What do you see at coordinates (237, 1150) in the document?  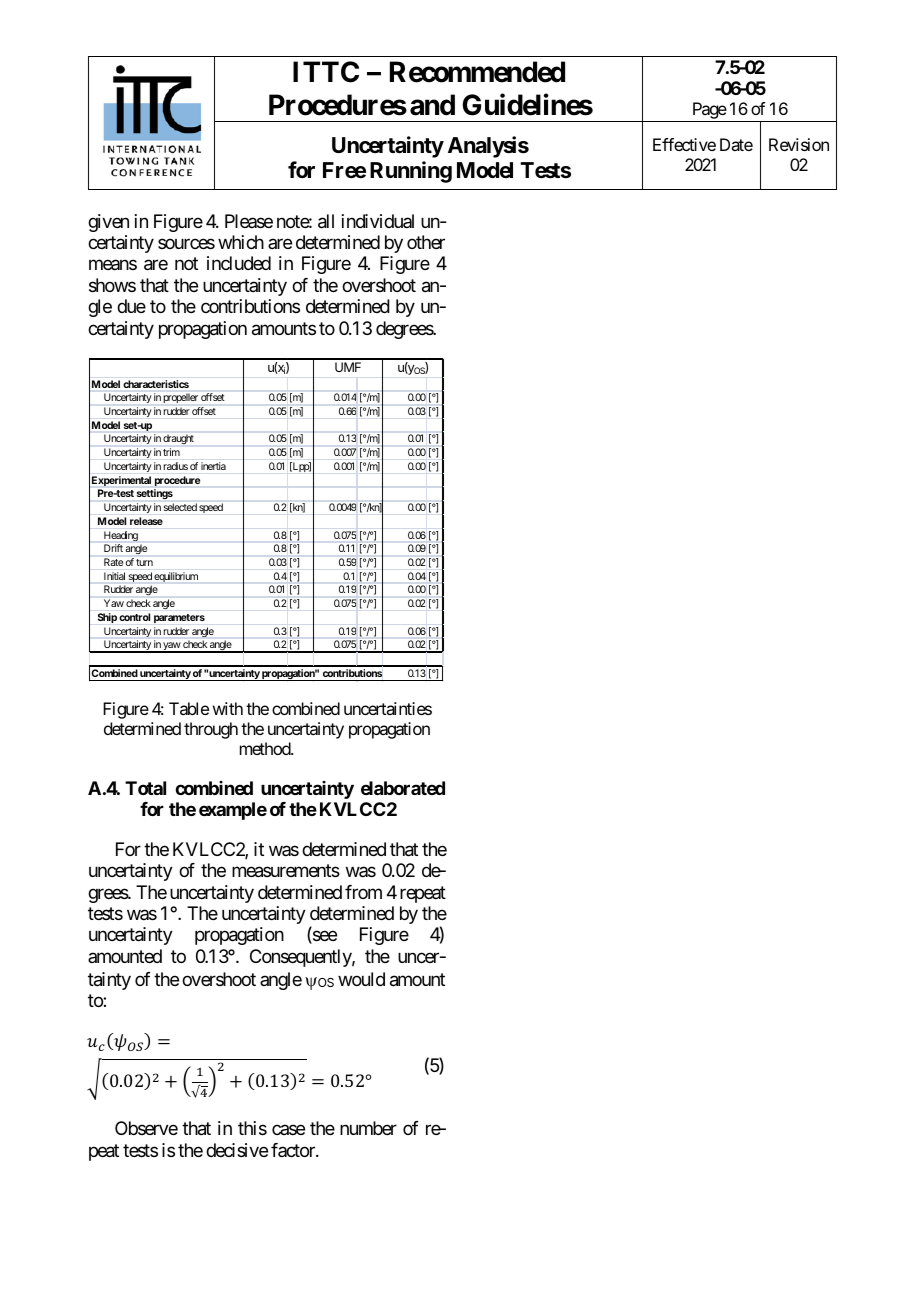 I see `decisive` at bounding box center [237, 1150].
